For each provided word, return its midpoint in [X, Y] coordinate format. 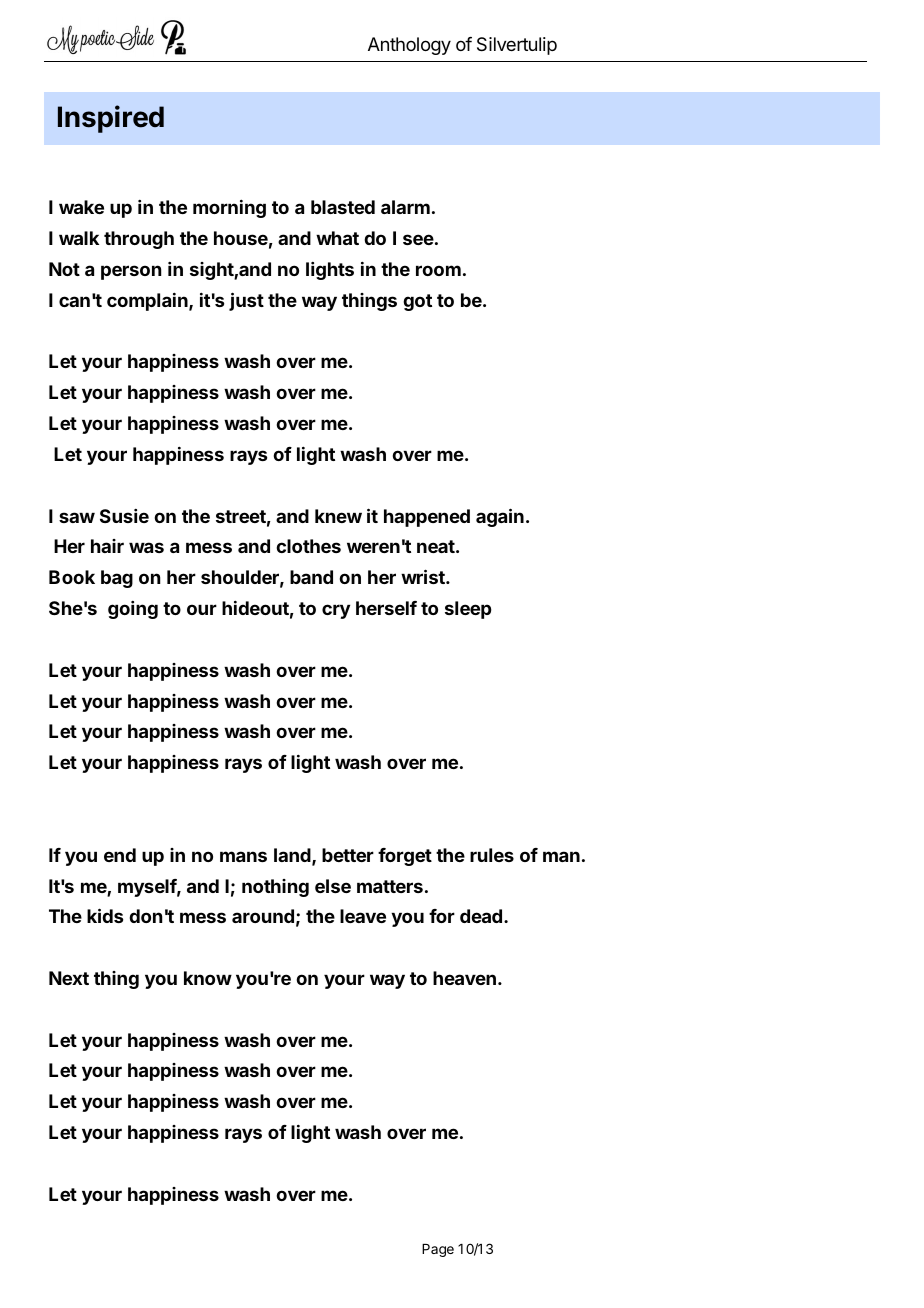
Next [69, 978]
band [311, 577]
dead [481, 916]
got [417, 302]
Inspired [111, 119]
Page [438, 1250]
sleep [468, 610]
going [133, 610]
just [246, 301]
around [263, 916]
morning [229, 208]
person [131, 272]
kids [105, 915]
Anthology [409, 46]
